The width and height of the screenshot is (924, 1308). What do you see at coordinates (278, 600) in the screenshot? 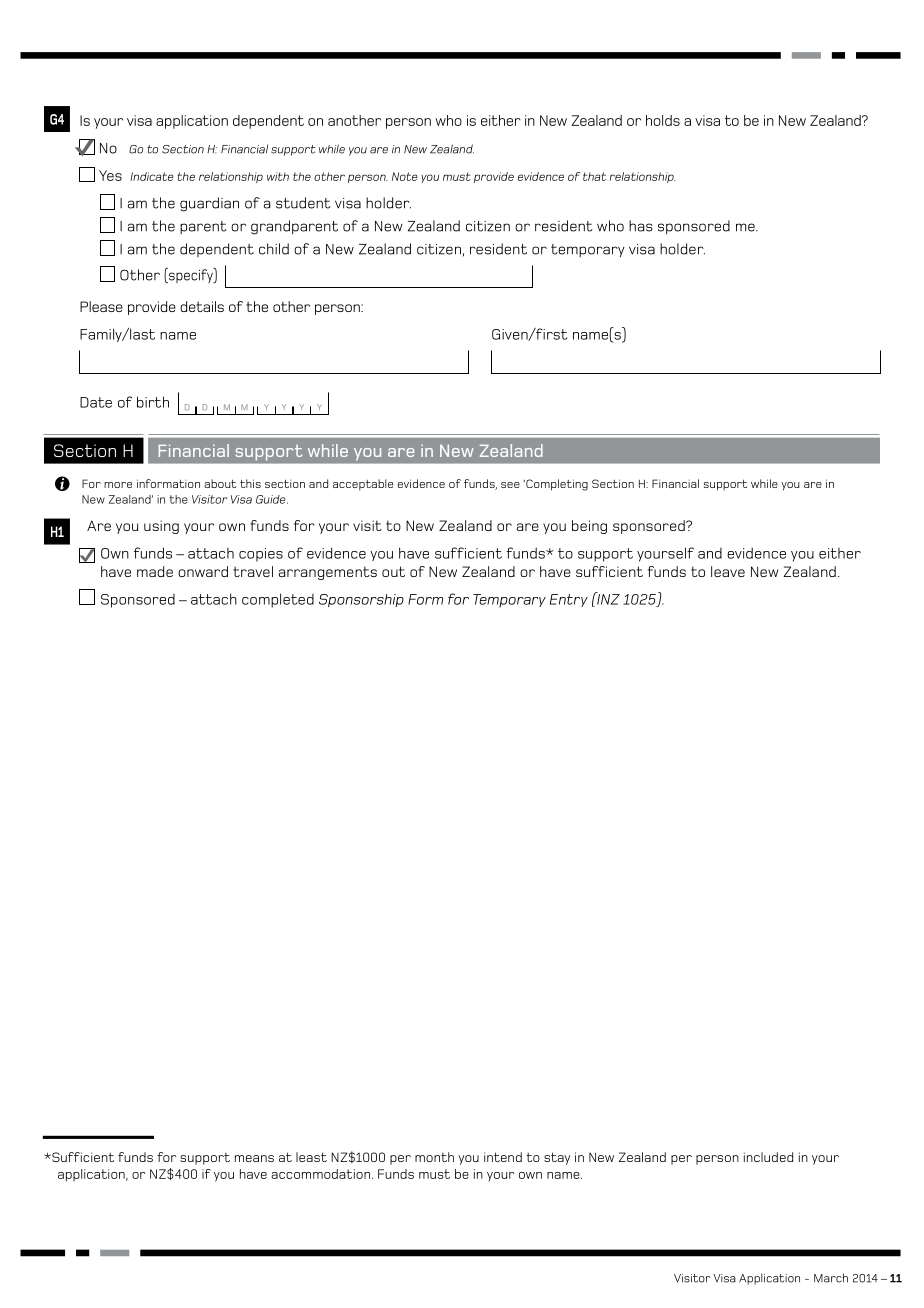
I see `completed` at bounding box center [278, 600].
